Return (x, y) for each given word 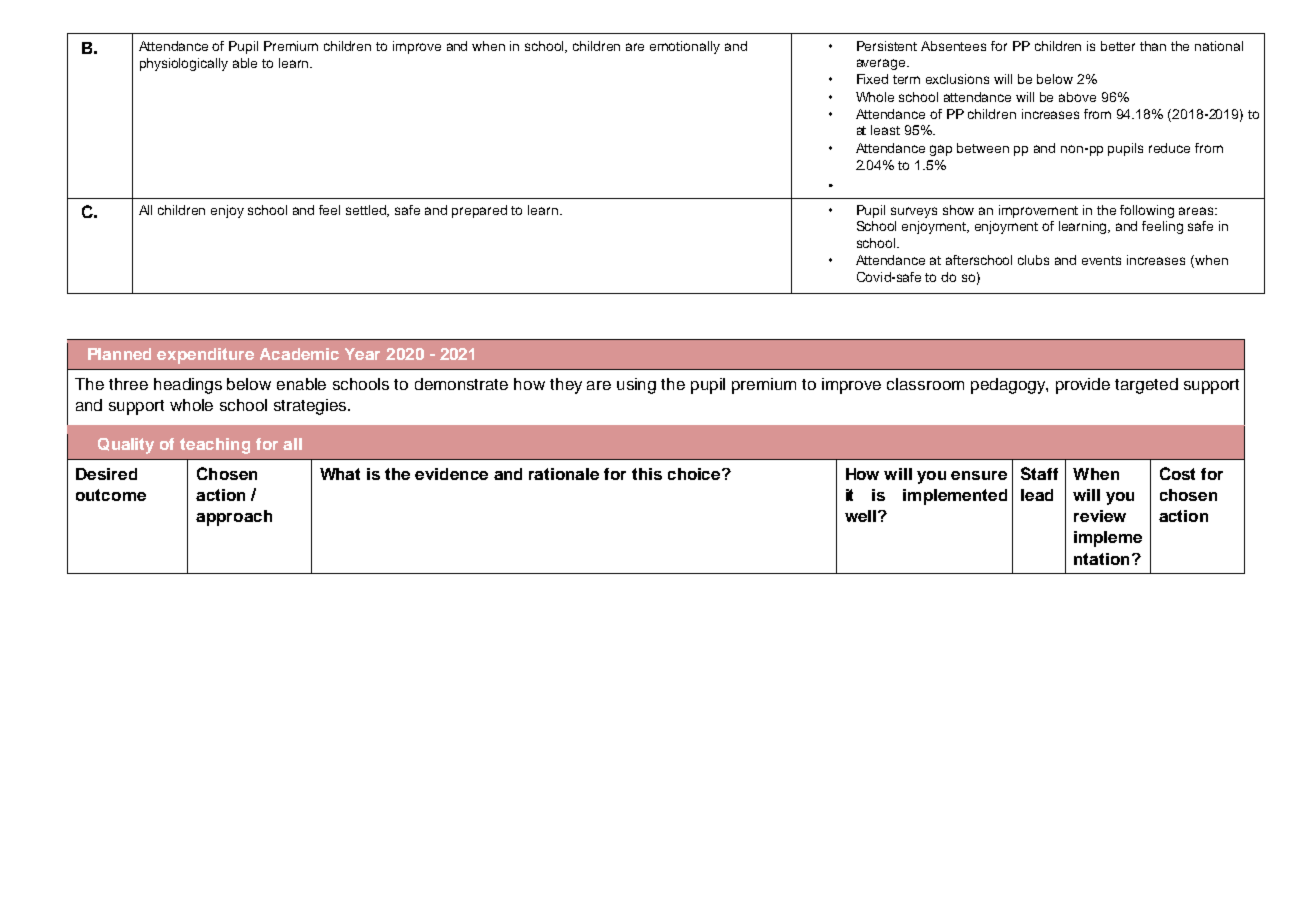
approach (234, 518)
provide (1083, 386)
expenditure (205, 356)
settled (367, 211)
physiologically (184, 64)
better (1118, 46)
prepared (479, 211)
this (647, 474)
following (1147, 211)
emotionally (685, 47)
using (636, 386)
